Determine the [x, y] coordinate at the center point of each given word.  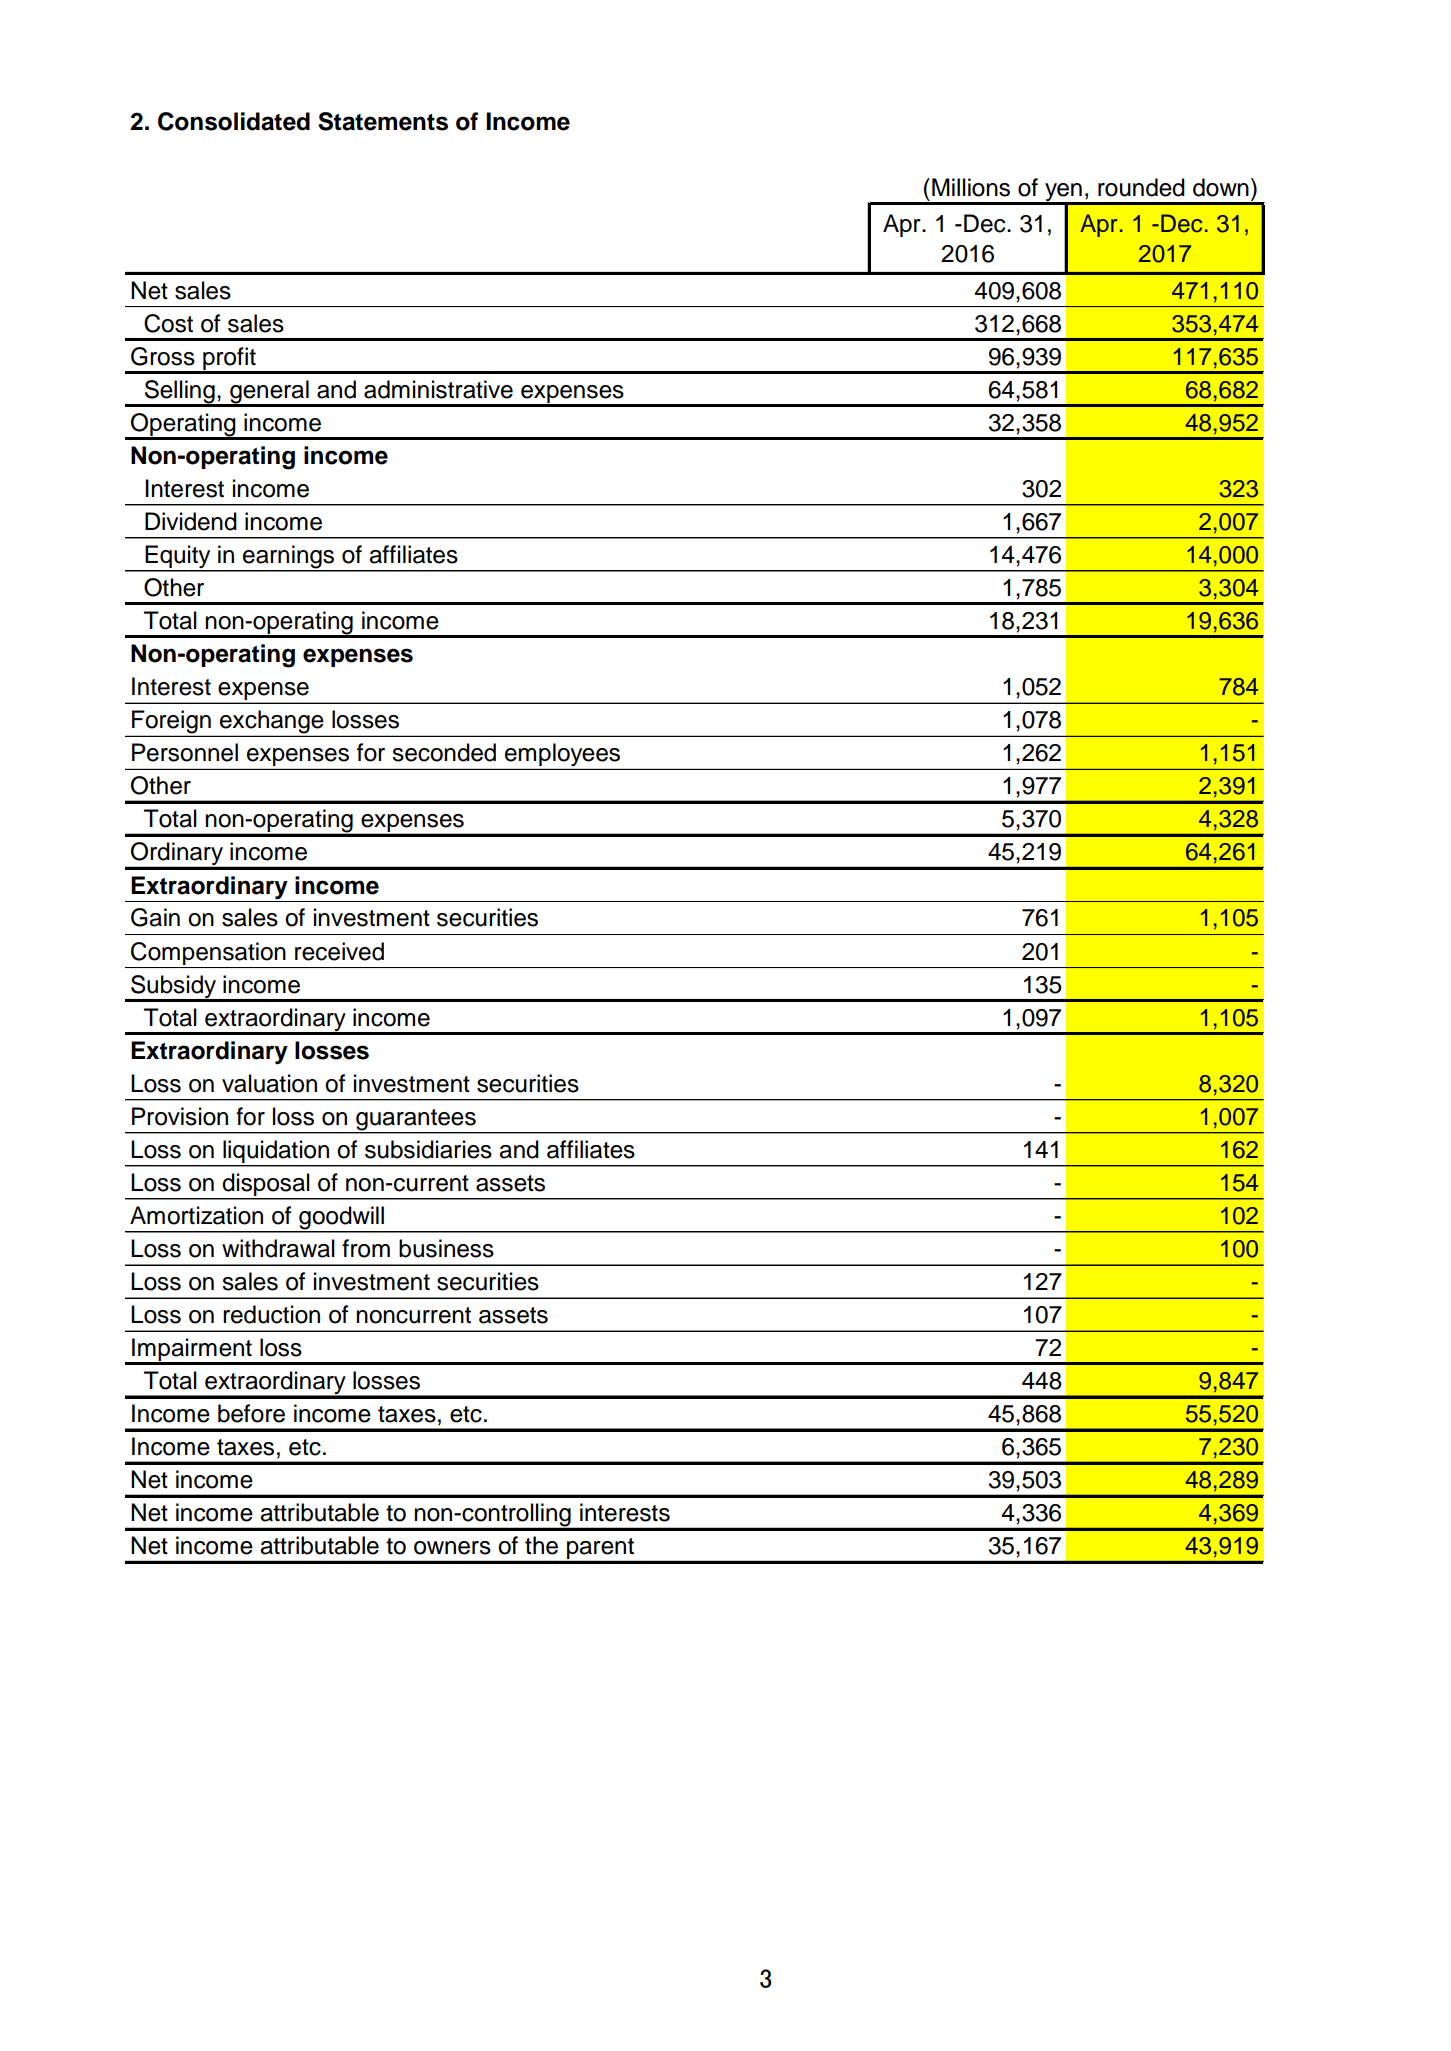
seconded [444, 752]
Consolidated [234, 121]
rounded [1141, 187]
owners [452, 1548]
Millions [971, 187]
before [251, 1413]
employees [562, 754]
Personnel [185, 752]
